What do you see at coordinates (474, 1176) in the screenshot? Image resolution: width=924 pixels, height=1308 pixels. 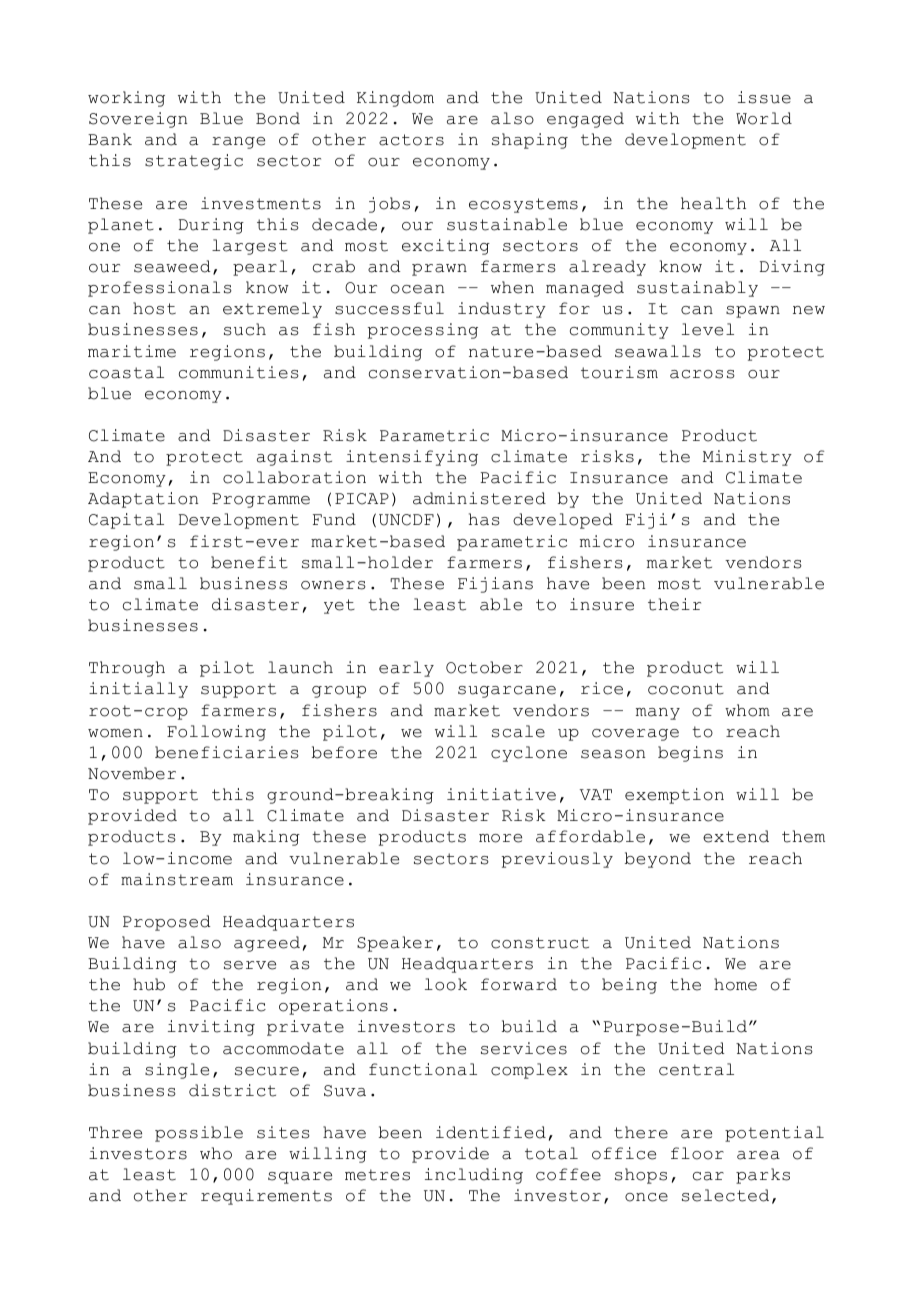 I see `including` at bounding box center [474, 1176].
